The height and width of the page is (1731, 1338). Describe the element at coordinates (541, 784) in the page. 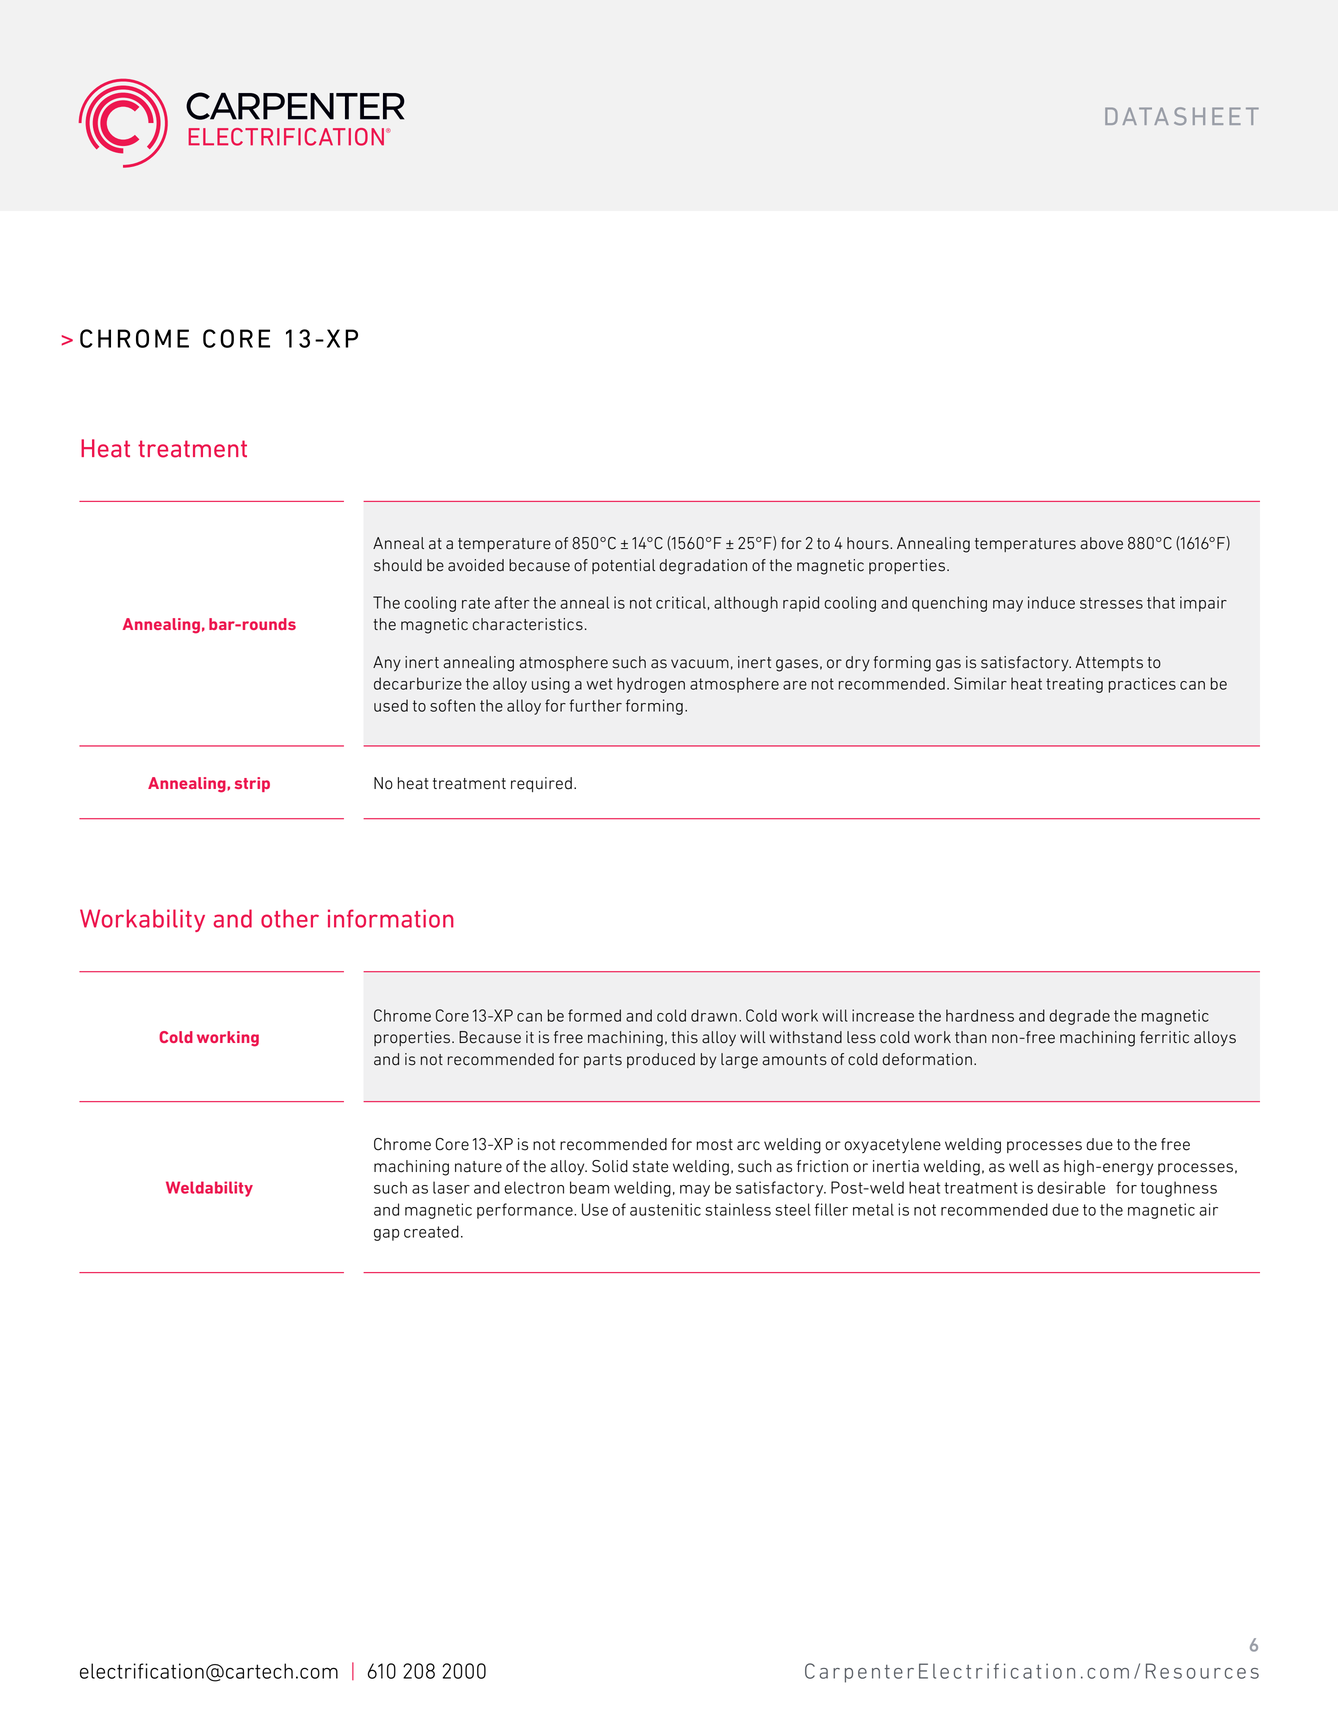

I see `required` at that location.
